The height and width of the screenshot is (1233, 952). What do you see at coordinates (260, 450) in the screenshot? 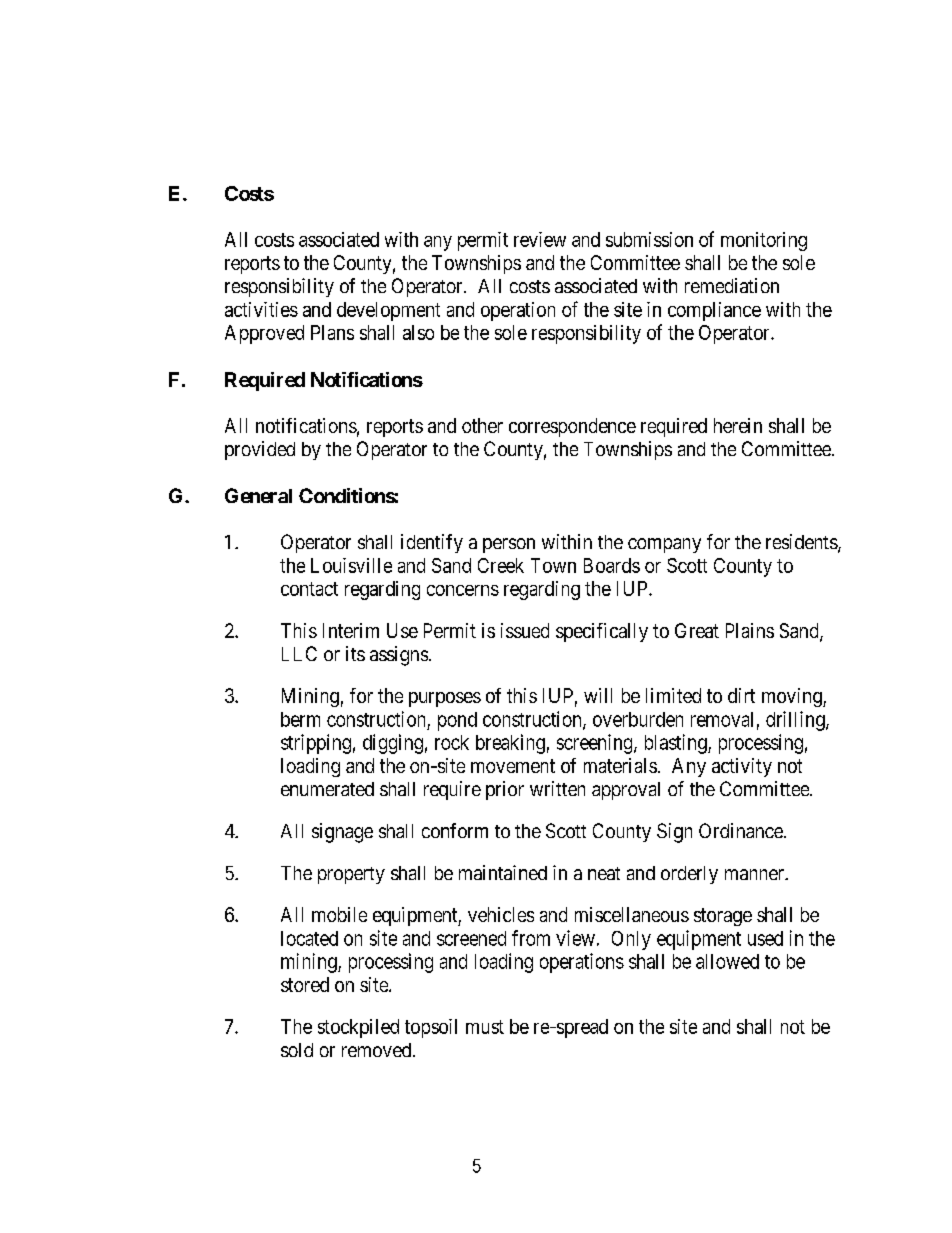
I see `provided` at bounding box center [260, 450].
